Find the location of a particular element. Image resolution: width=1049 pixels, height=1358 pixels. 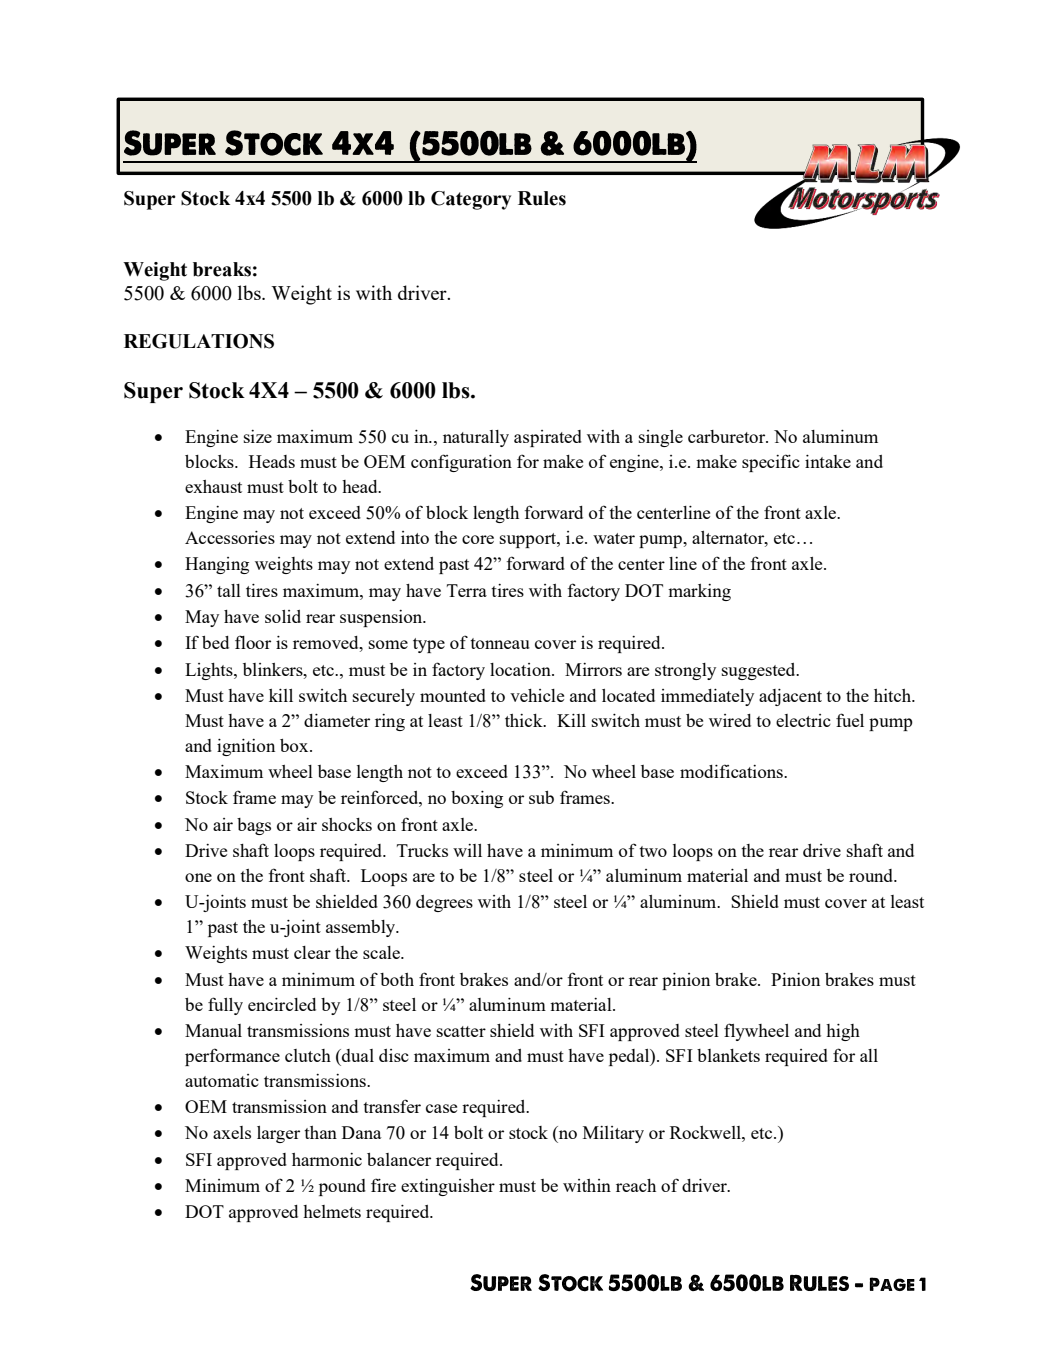

bags is located at coordinates (254, 826).
